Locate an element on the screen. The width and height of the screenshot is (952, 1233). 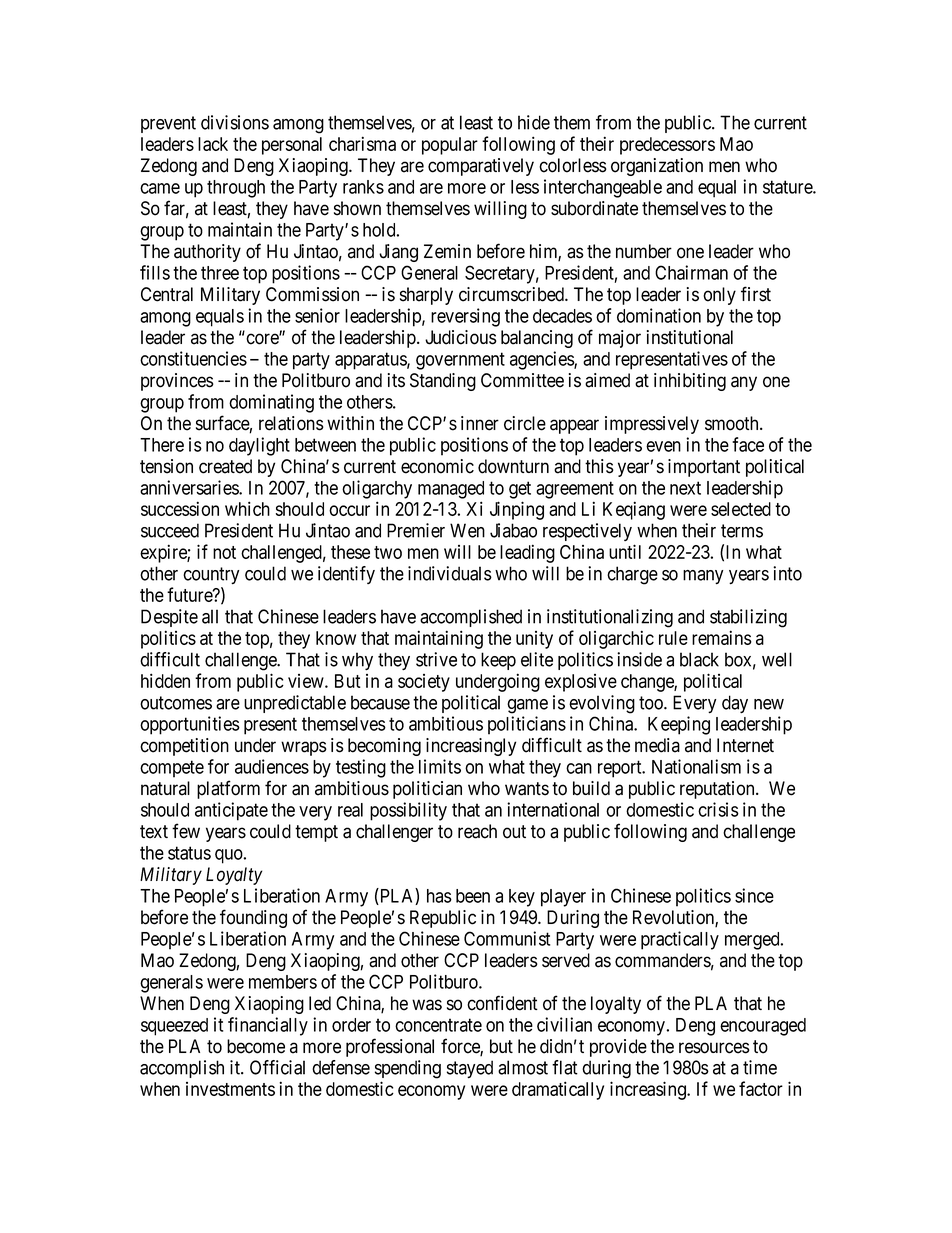
reach is located at coordinates (477, 831).
